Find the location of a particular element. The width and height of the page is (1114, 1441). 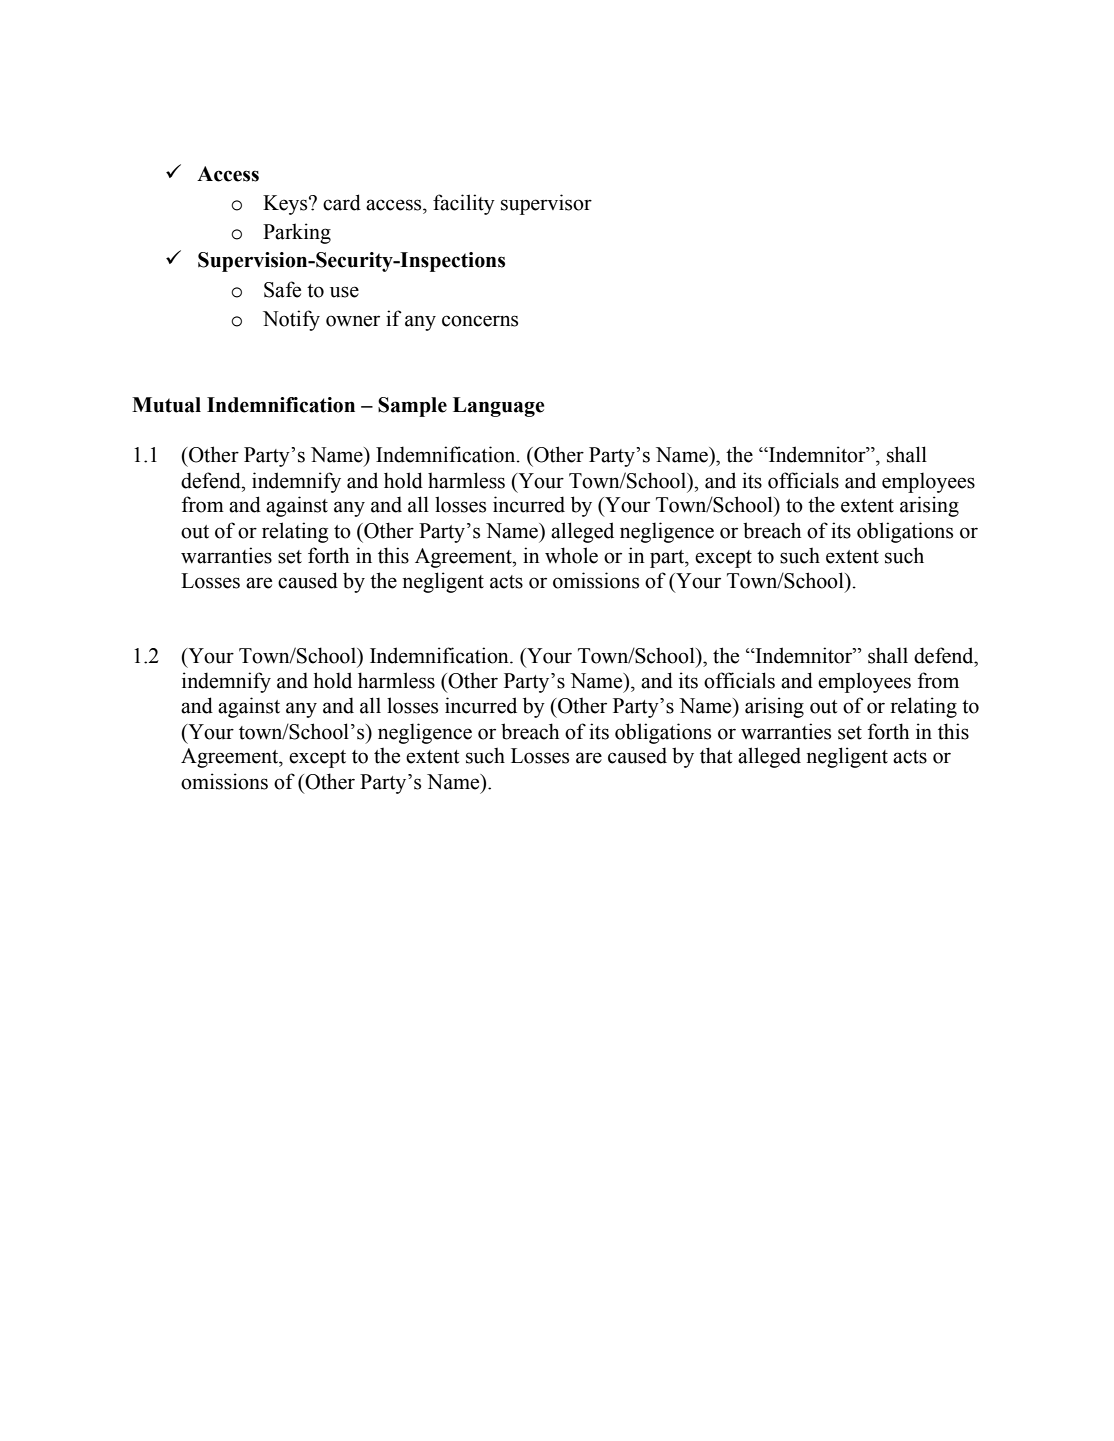

card is located at coordinates (342, 202).
